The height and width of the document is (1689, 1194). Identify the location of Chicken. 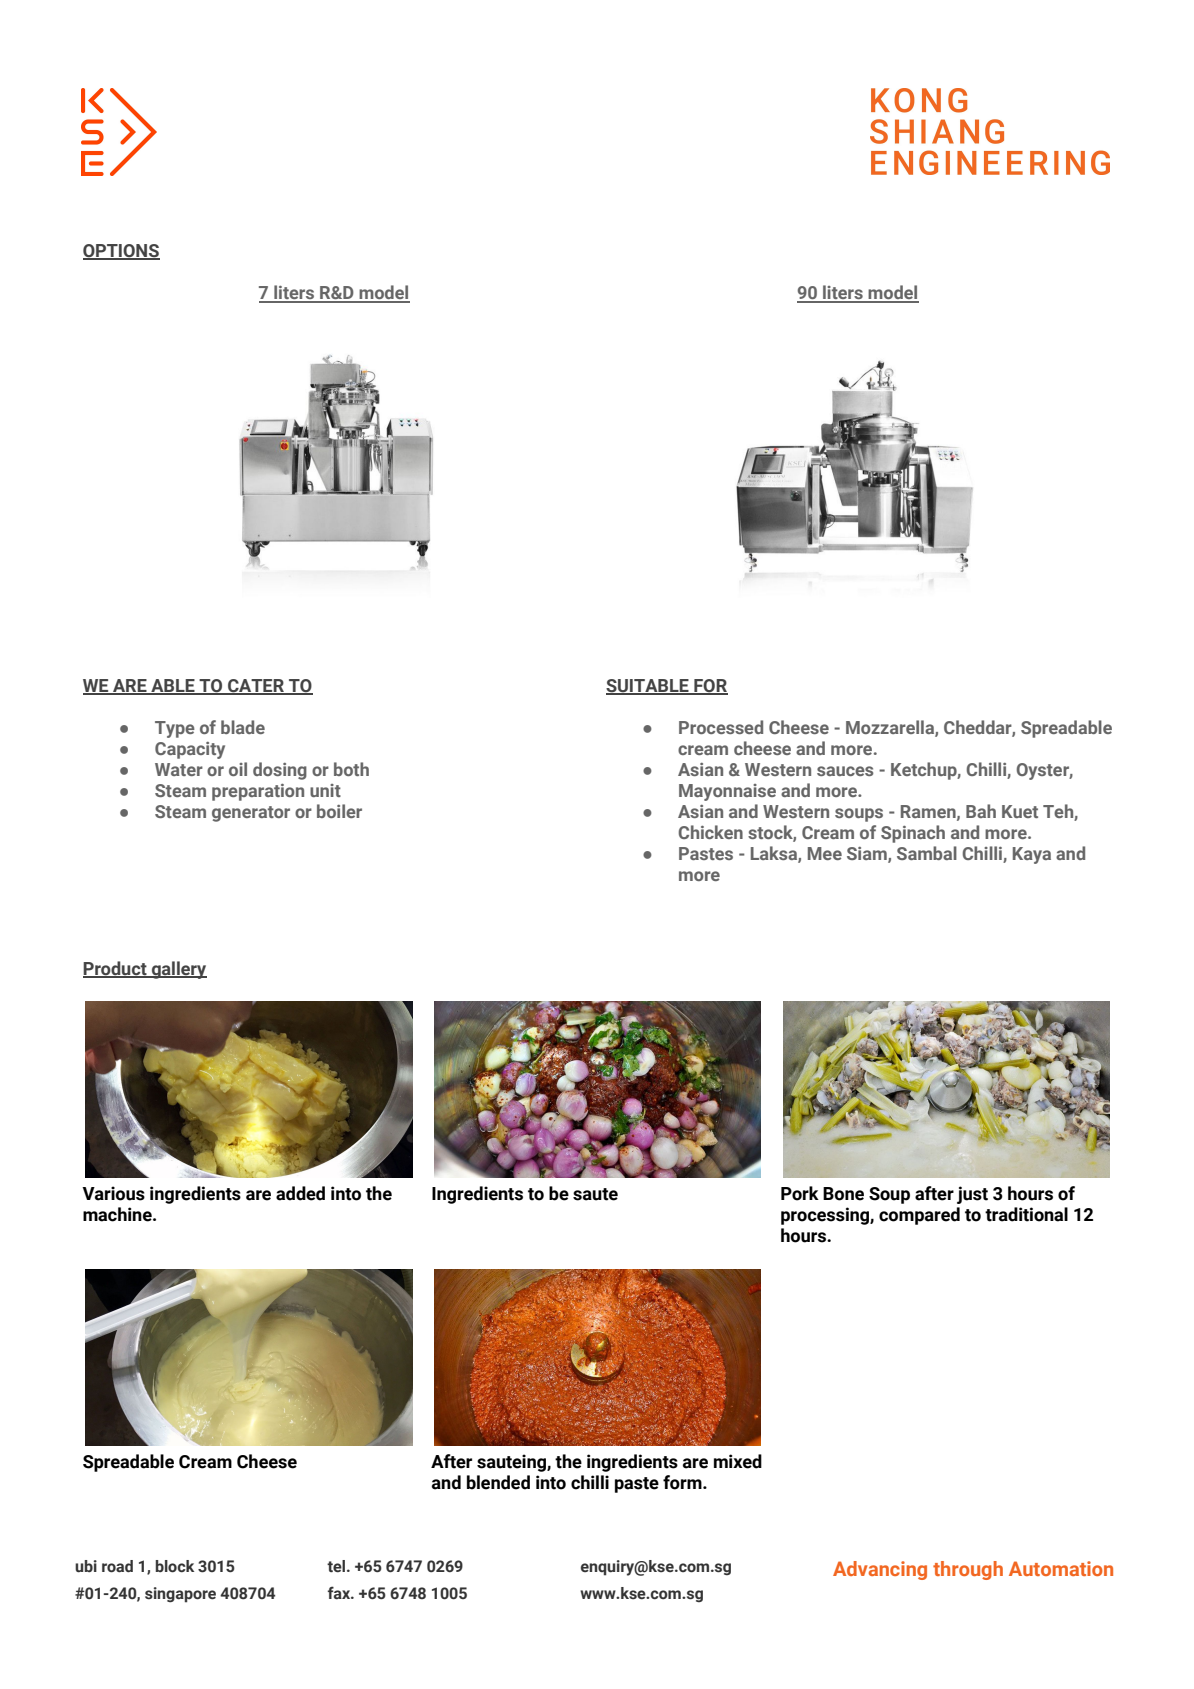
(710, 832).
